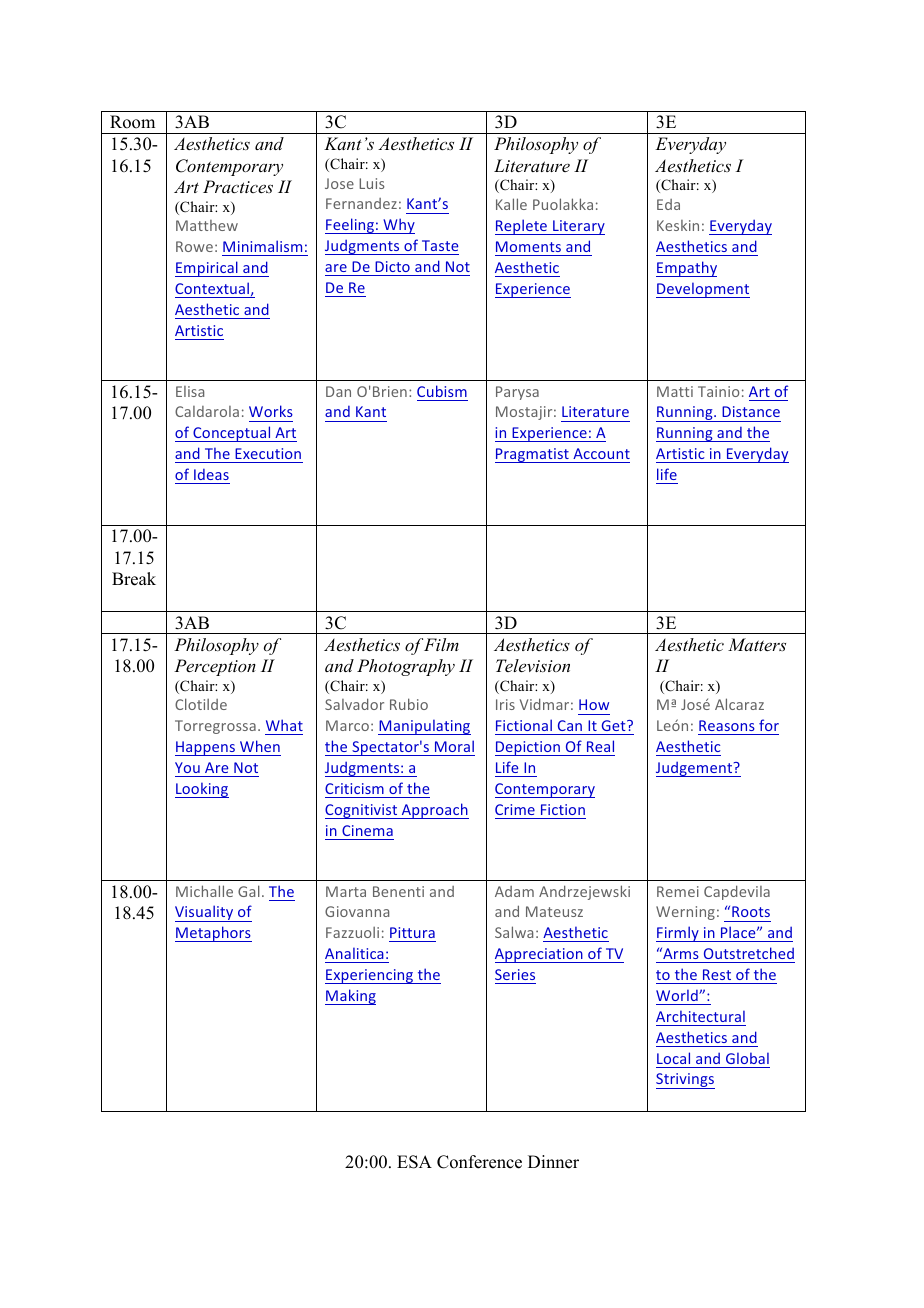 This document has height=1308, width=924. I want to click on Pragmatist, so click(533, 455).
